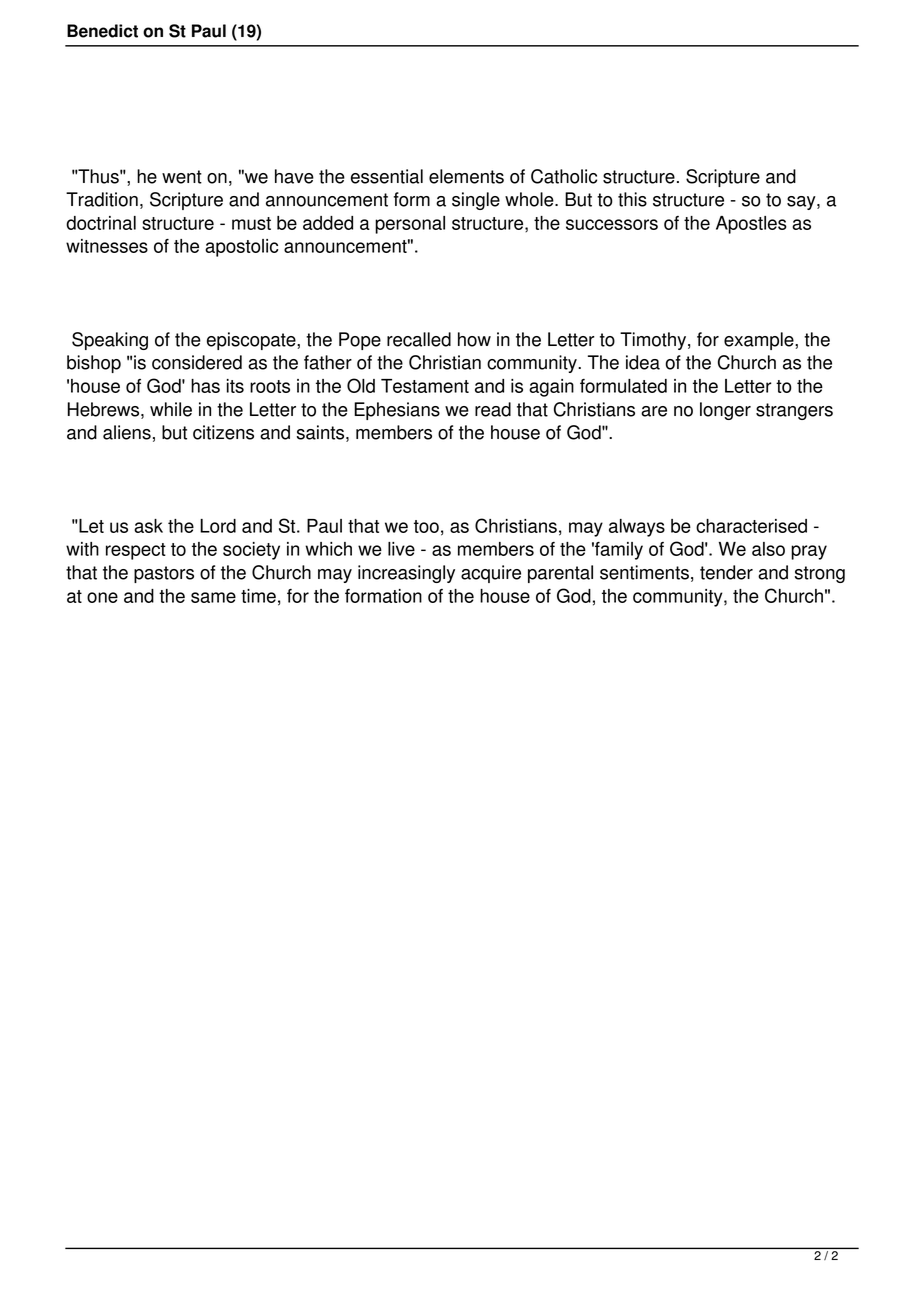 This image has height=1308, width=924. Describe the element at coordinates (726, 572) in the image. I see `tender` at that location.
